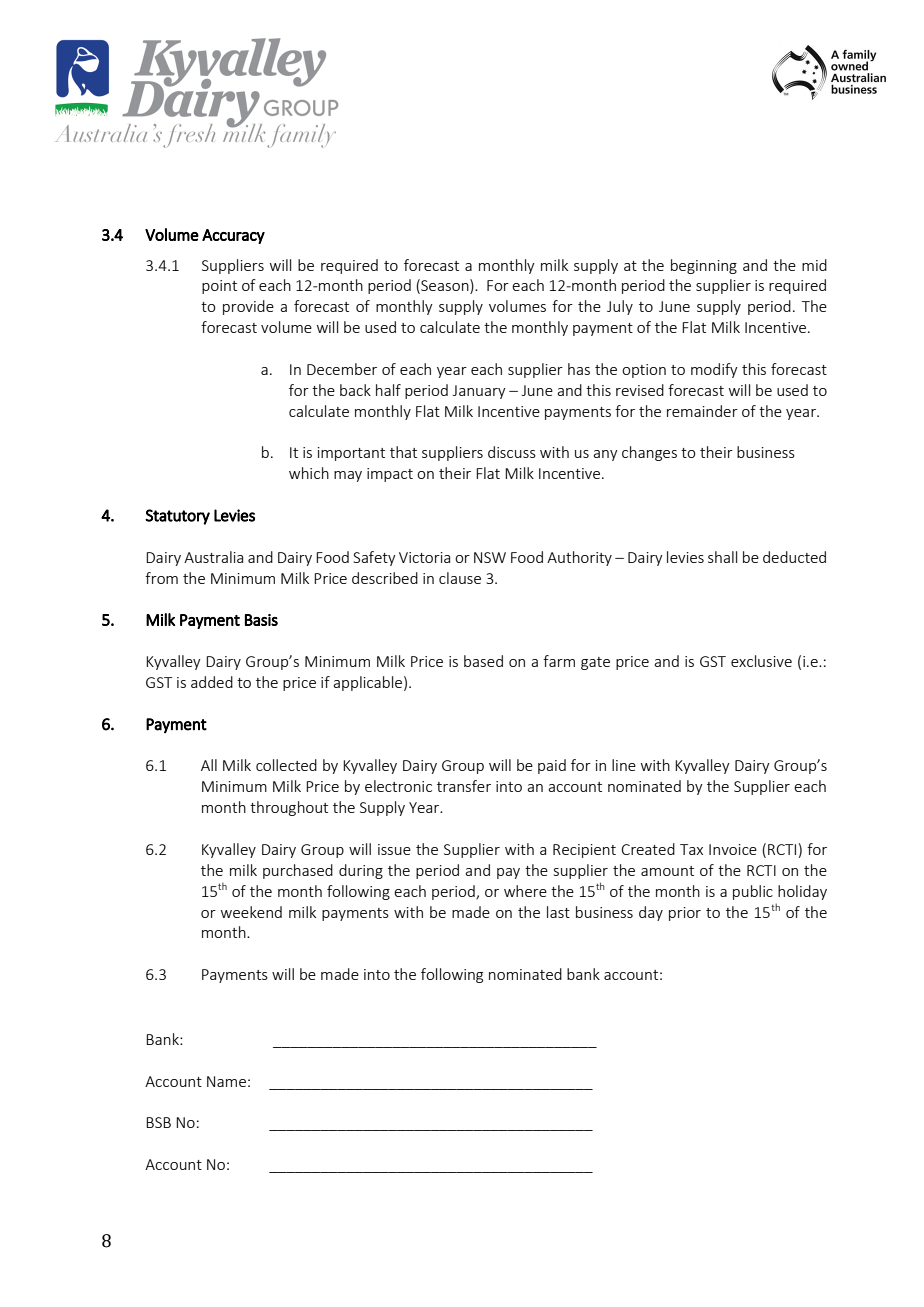  Describe the element at coordinates (558, 912) in the image. I see `last` at that location.
